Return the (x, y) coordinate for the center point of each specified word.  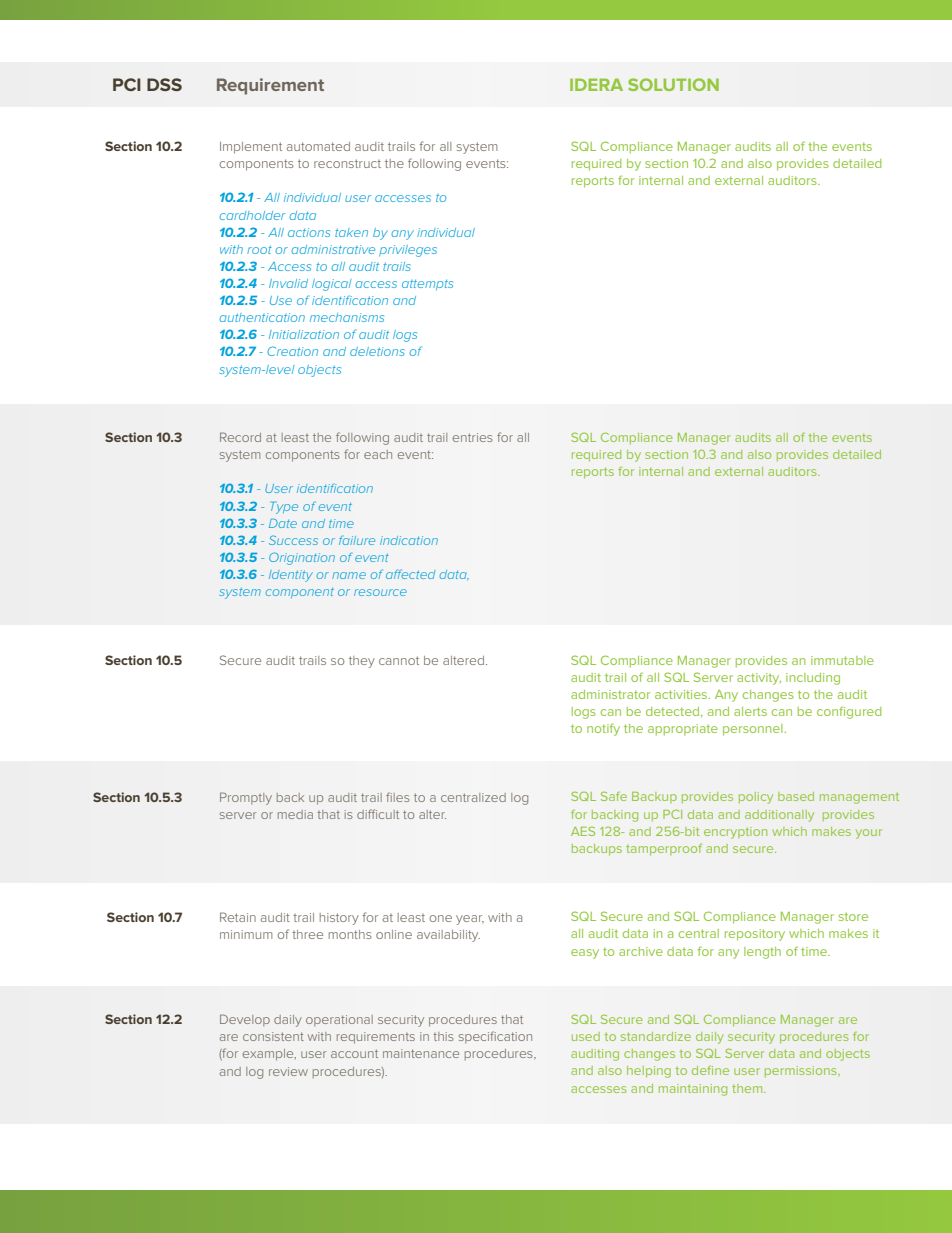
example (269, 1055)
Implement (251, 148)
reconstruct (347, 163)
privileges (408, 251)
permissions (802, 1071)
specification (495, 1037)
